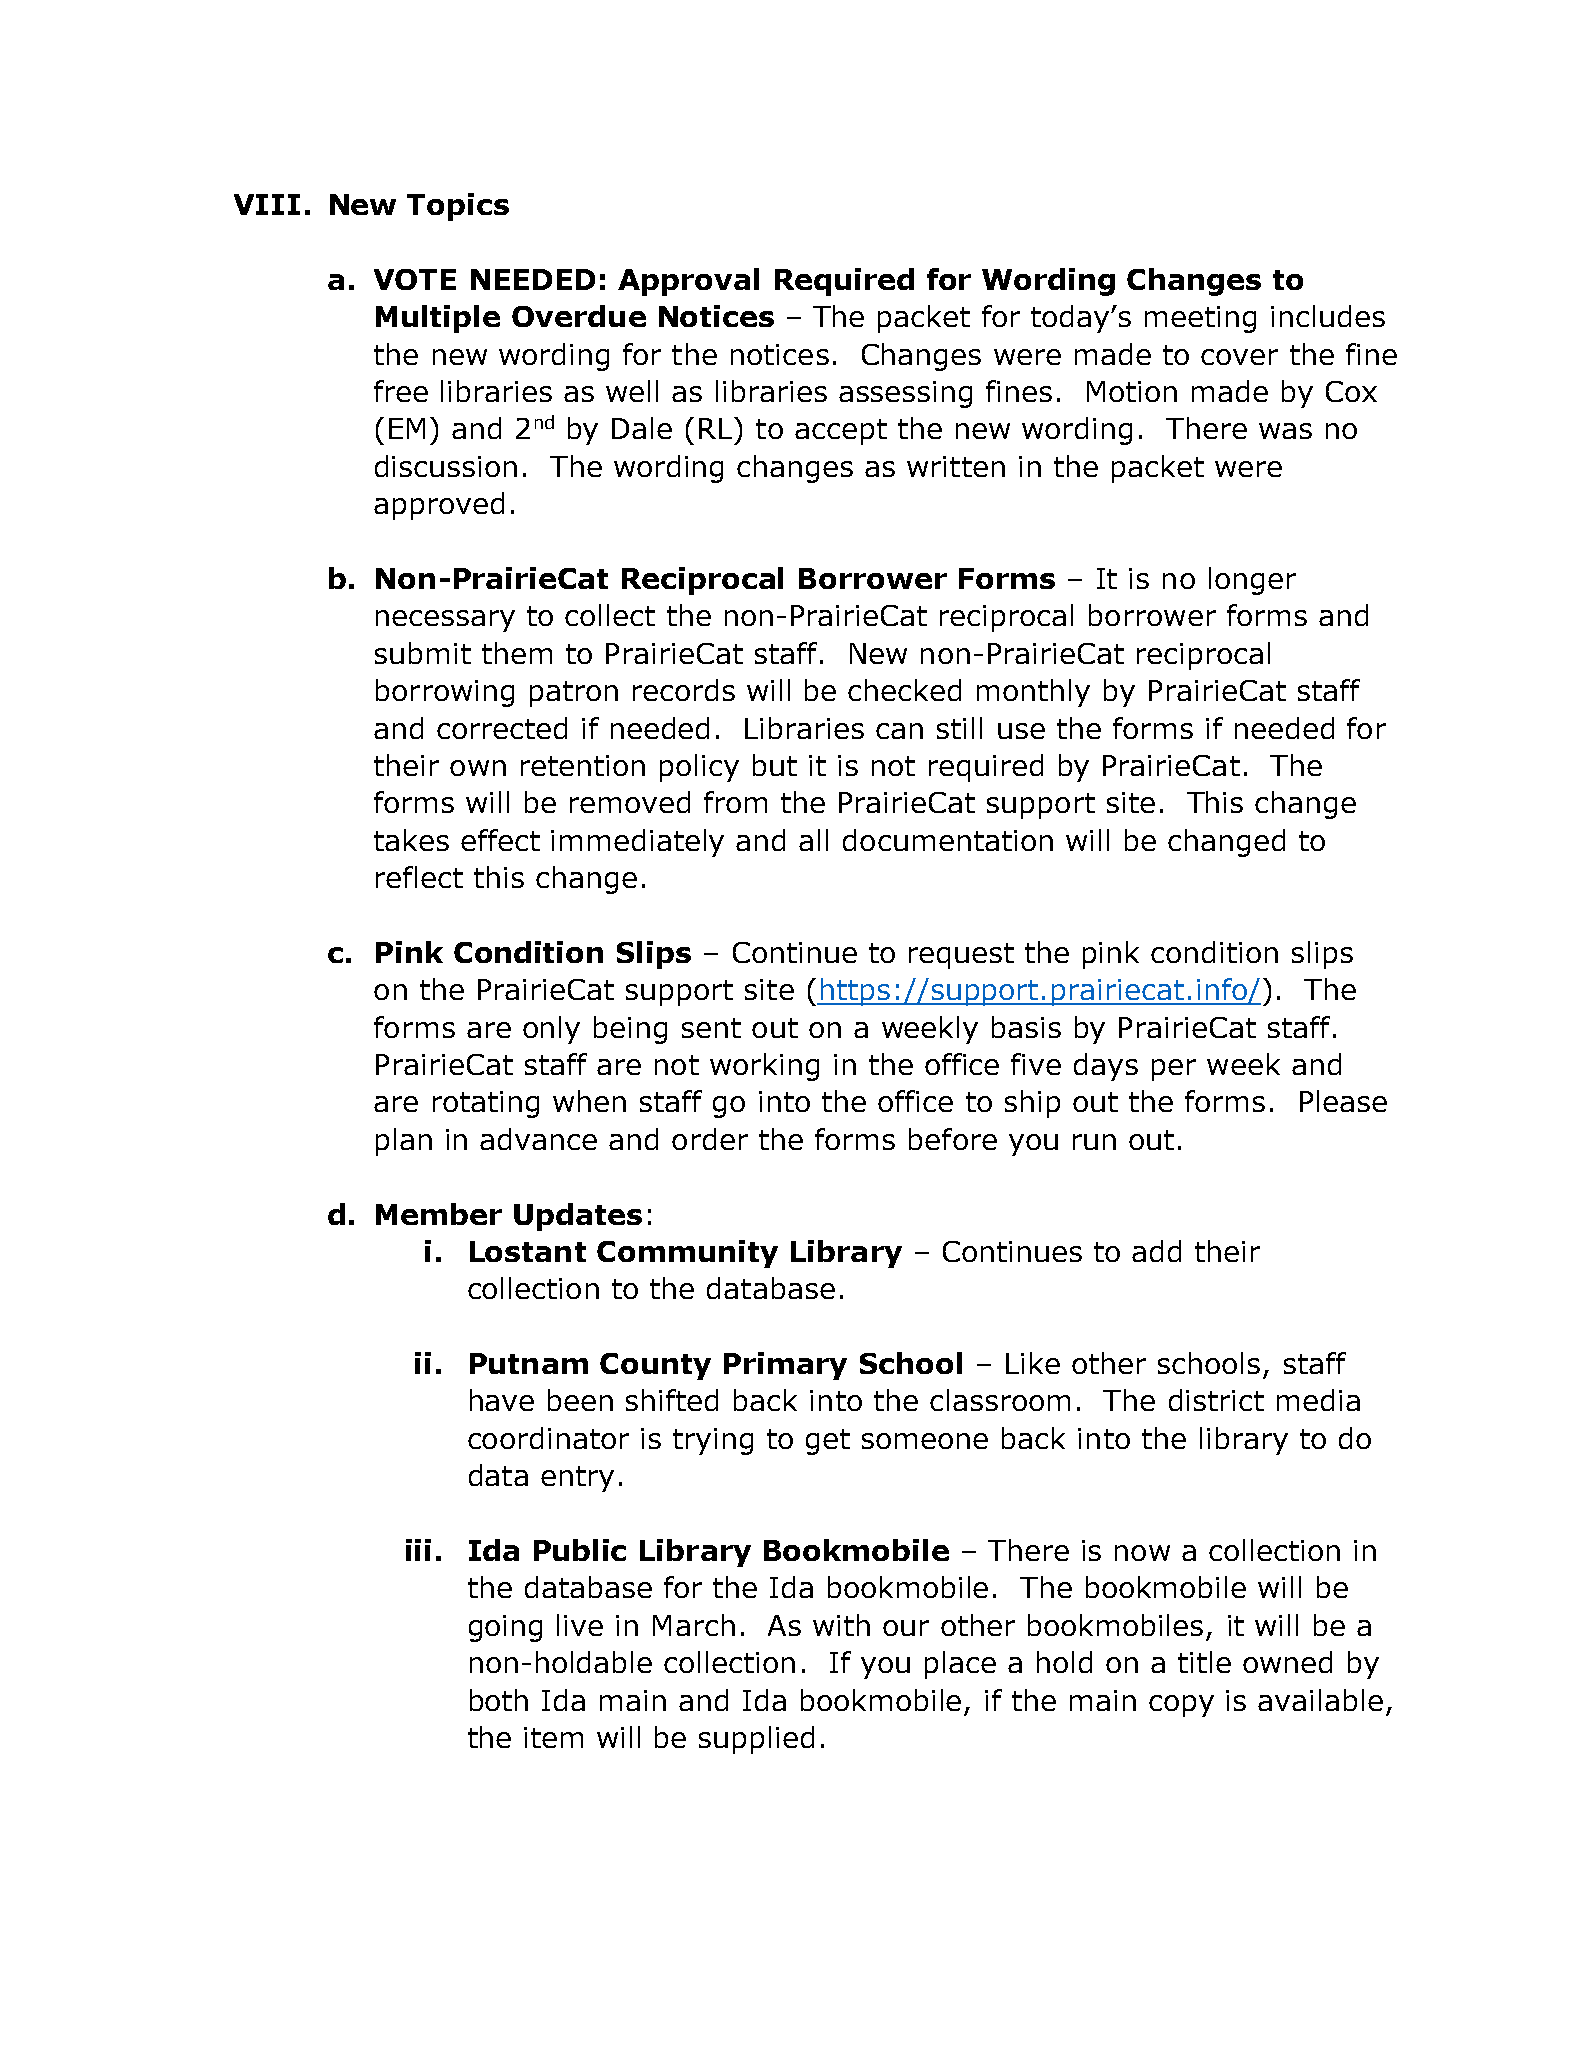 The image size is (1586, 2052). What do you see at coordinates (445, 621) in the image?
I see `necessary` at bounding box center [445, 621].
